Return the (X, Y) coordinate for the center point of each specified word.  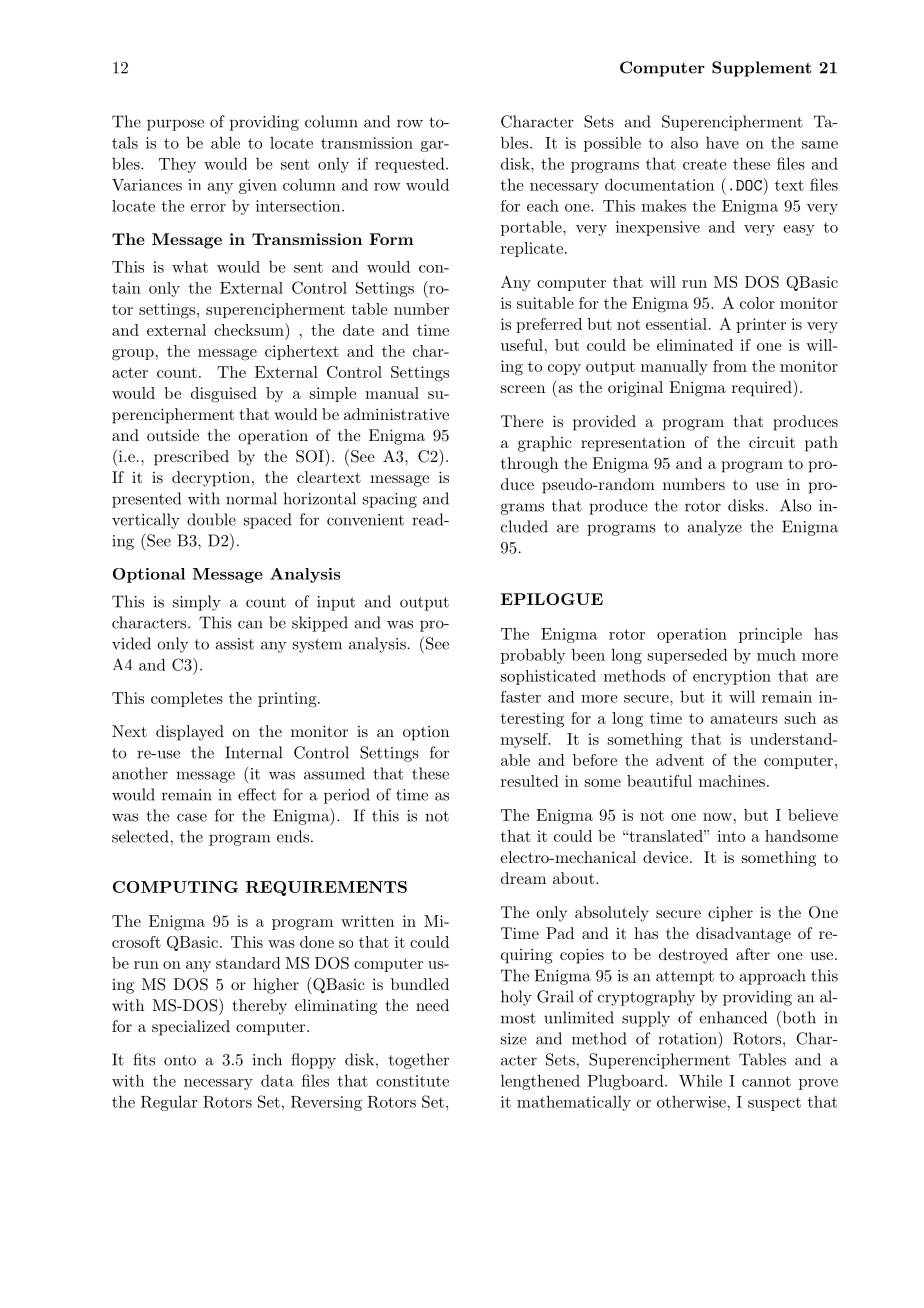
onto (180, 1060)
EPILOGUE (552, 599)
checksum (250, 329)
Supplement (761, 69)
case (192, 817)
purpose (175, 125)
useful (522, 345)
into (731, 836)
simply (197, 603)
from (730, 366)
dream (523, 878)
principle (770, 635)
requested (411, 165)
